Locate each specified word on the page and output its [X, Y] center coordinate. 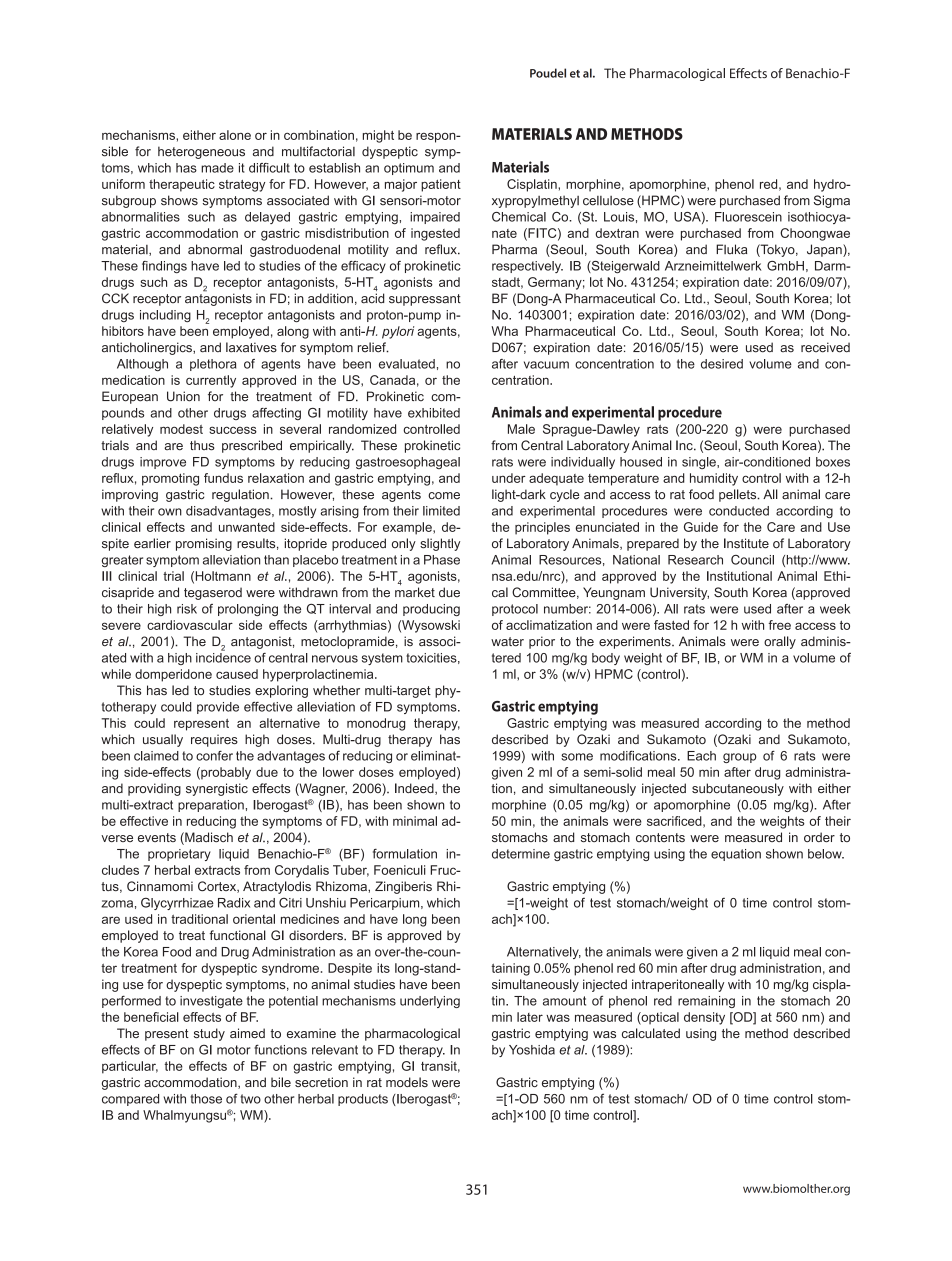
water [507, 642]
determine [521, 854]
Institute [746, 543]
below [826, 854]
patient [441, 185]
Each [701, 756]
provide [218, 708]
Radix [234, 903]
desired [722, 364]
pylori [398, 332]
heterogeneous [201, 152]
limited [441, 511]
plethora [213, 365]
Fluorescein [748, 217]
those [206, 1099]
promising [204, 544]
